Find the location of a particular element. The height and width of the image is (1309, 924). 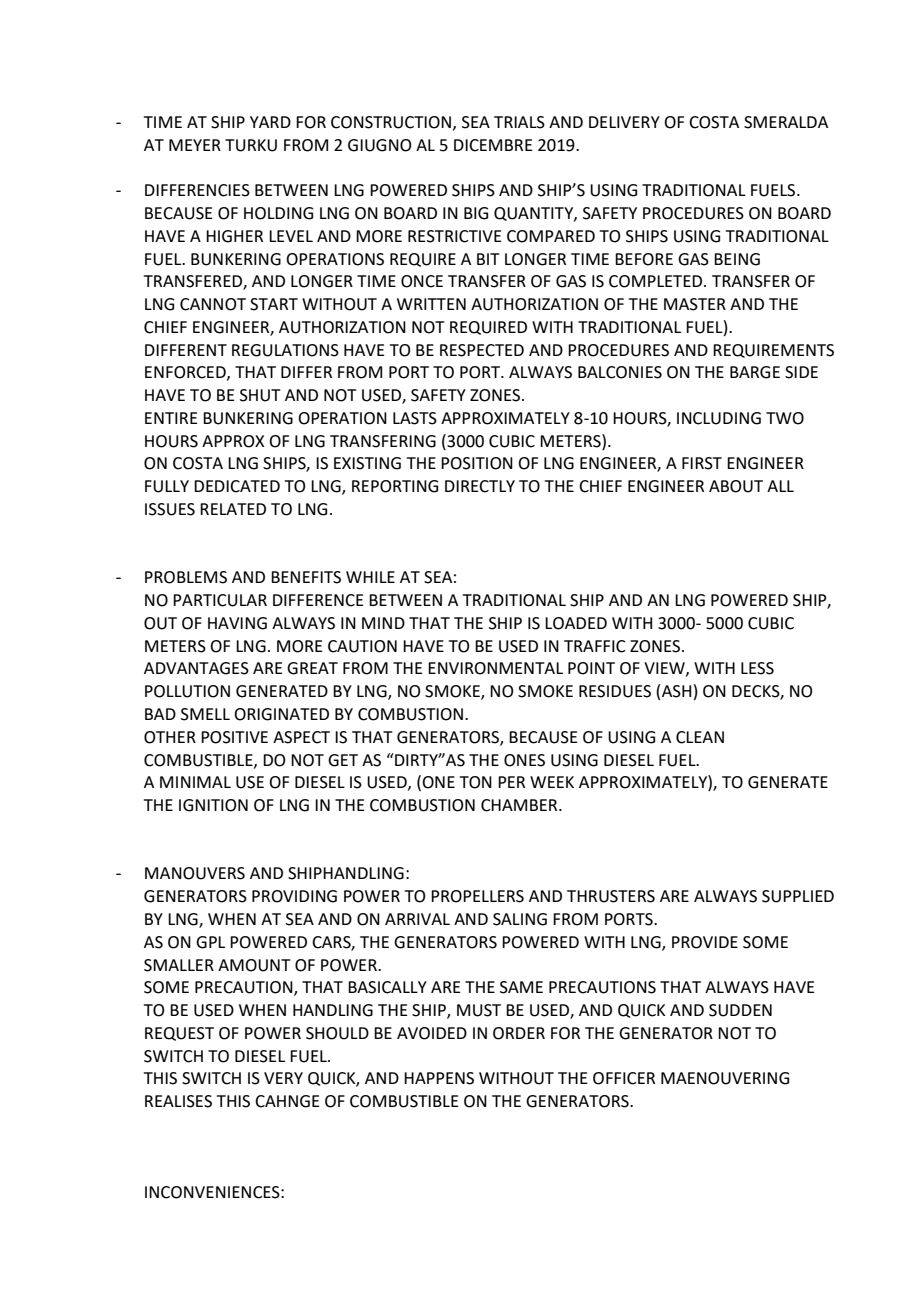

POSITION is located at coordinates (477, 463).
